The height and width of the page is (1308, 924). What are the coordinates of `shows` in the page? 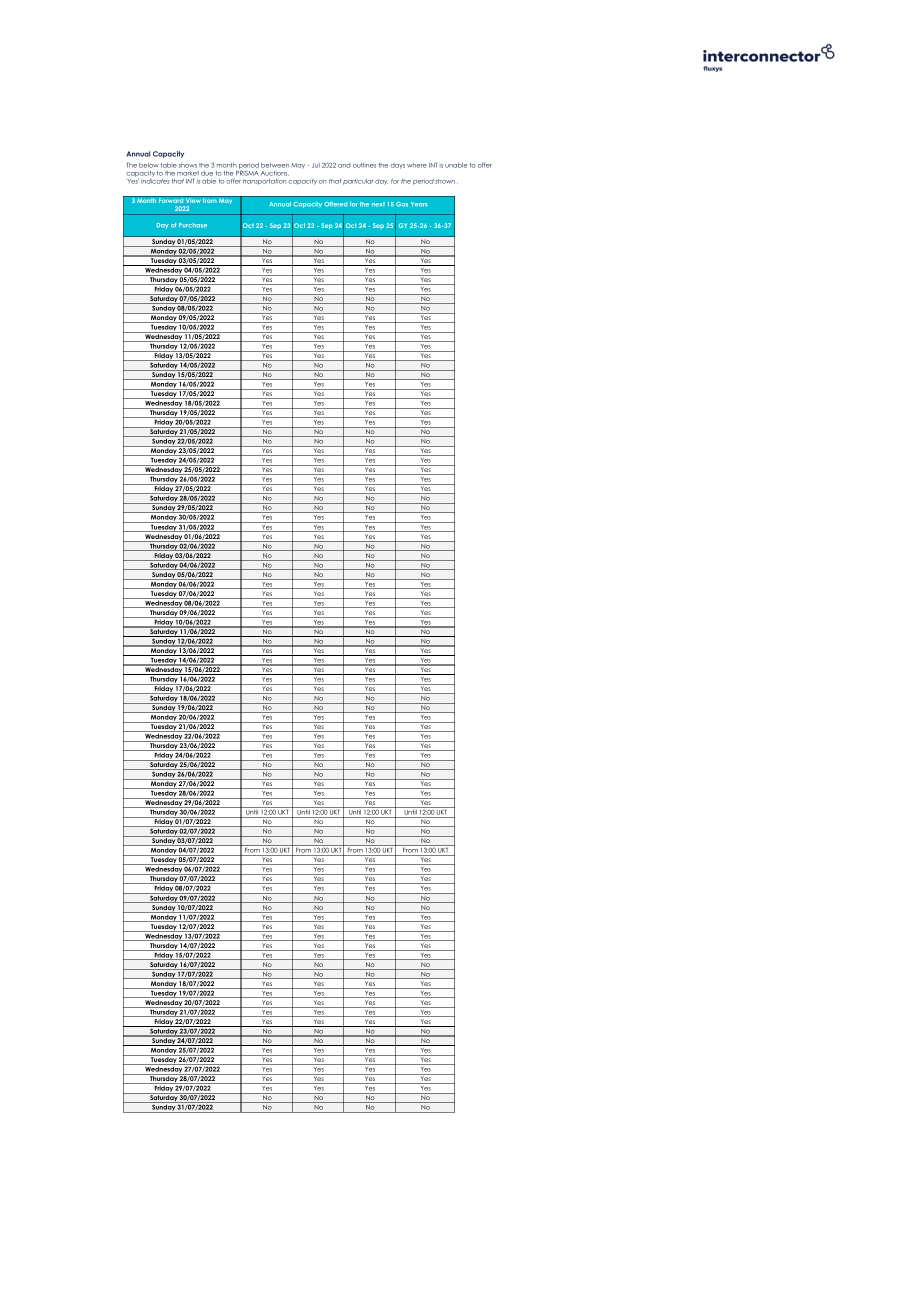 It's located at (188, 165).
